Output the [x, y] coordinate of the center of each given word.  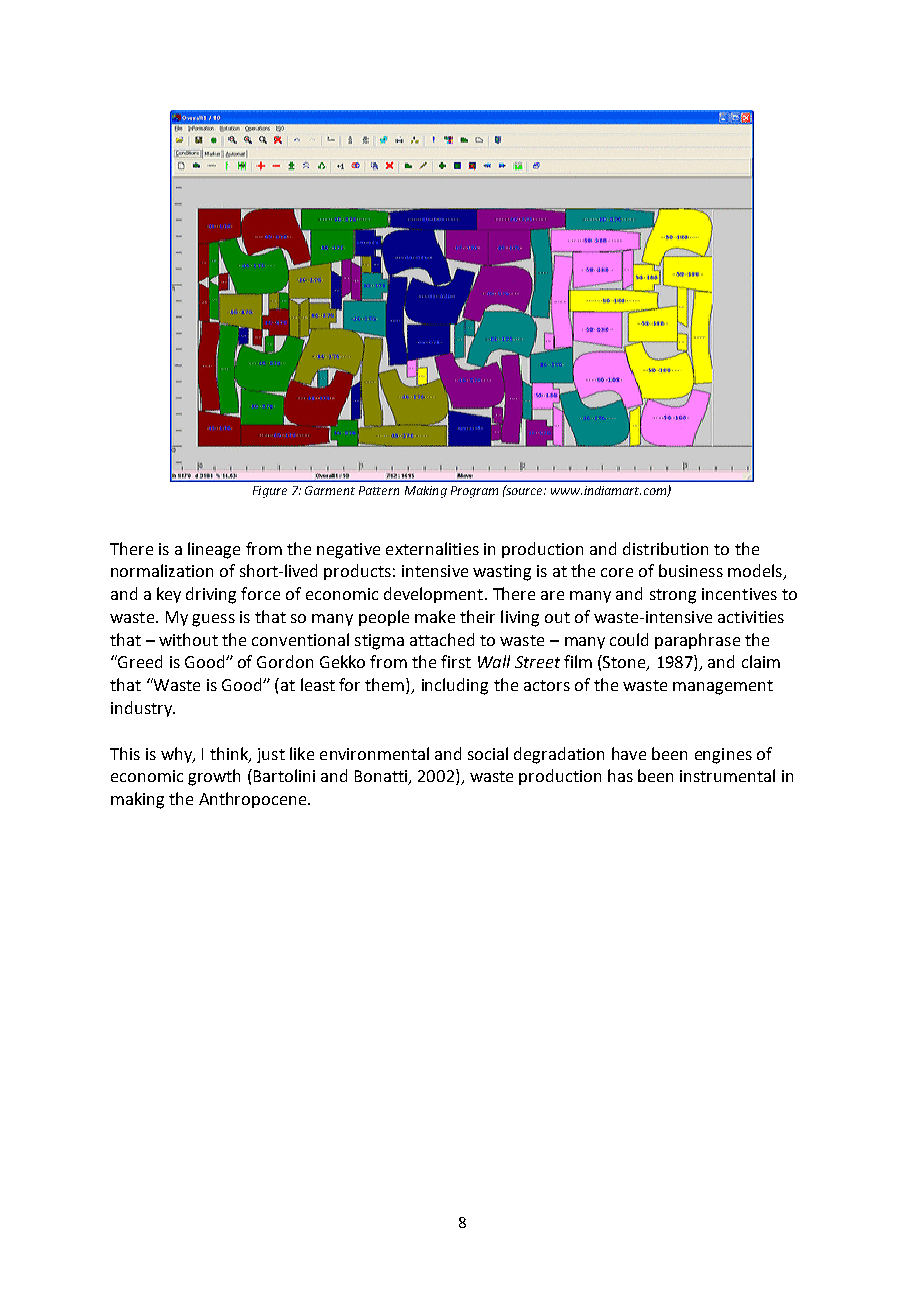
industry [142, 709]
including [455, 686]
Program [474, 492]
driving [211, 595]
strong [673, 596]
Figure [270, 492]
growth [214, 777]
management [723, 687]
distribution [665, 548]
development [435, 595]
